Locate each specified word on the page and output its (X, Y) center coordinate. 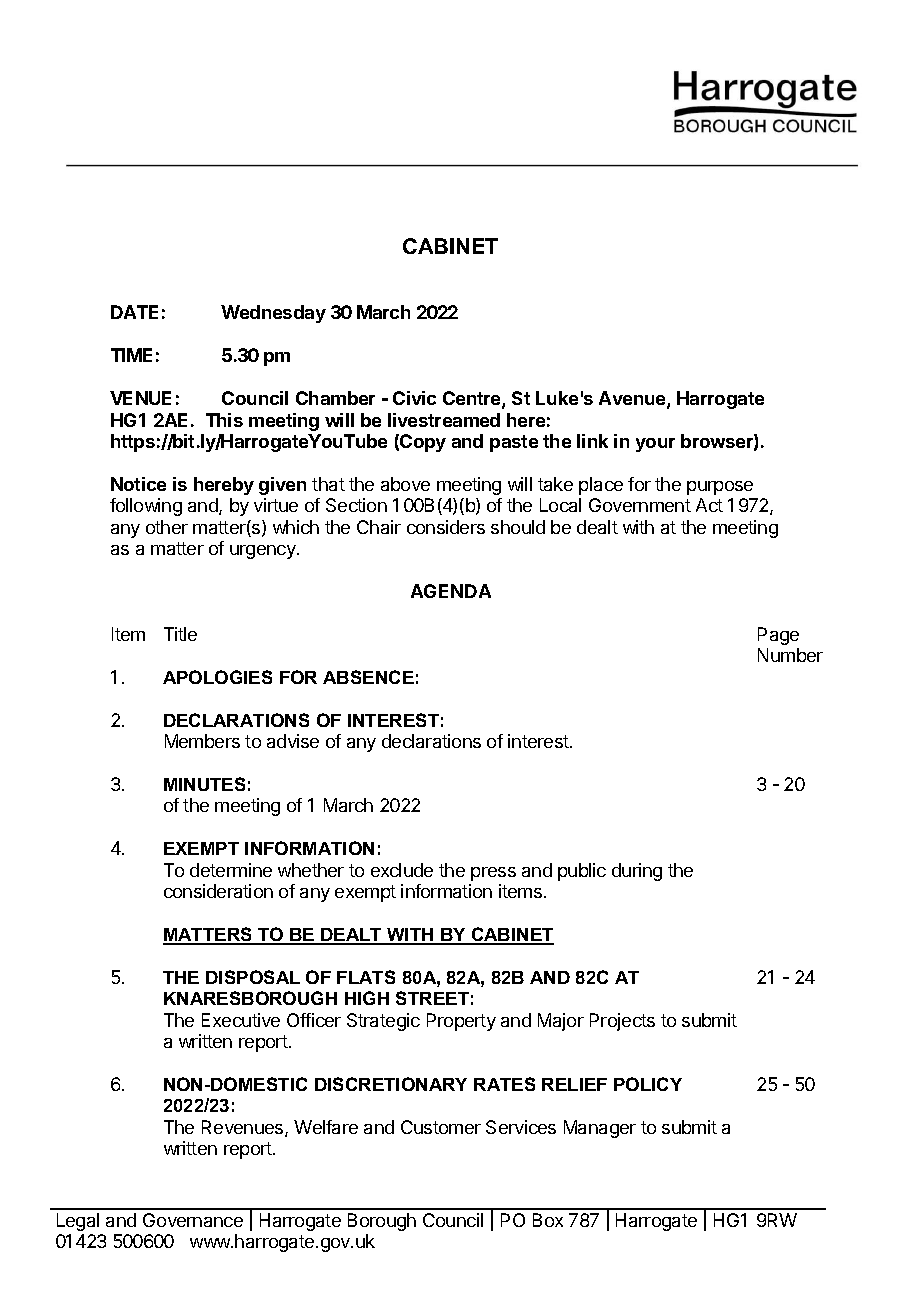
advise (293, 741)
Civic (414, 398)
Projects (622, 1022)
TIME (131, 355)
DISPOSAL (253, 977)
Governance (193, 1220)
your (655, 445)
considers (446, 527)
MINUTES (204, 784)
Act (709, 505)
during (637, 872)
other (167, 527)
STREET (432, 998)
